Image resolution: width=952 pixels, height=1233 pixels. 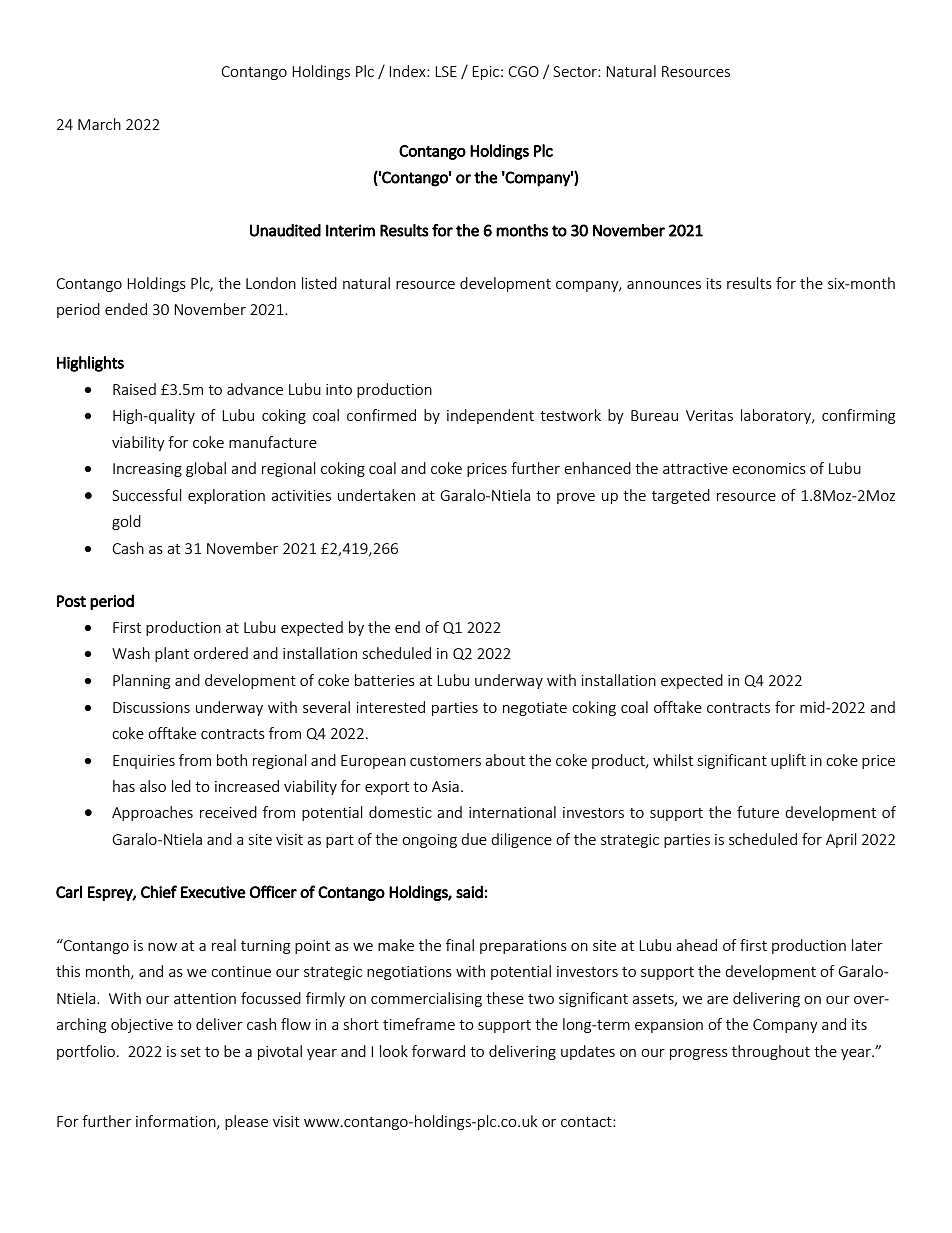 What do you see at coordinates (385, 680) in the image?
I see `batteries` at bounding box center [385, 680].
